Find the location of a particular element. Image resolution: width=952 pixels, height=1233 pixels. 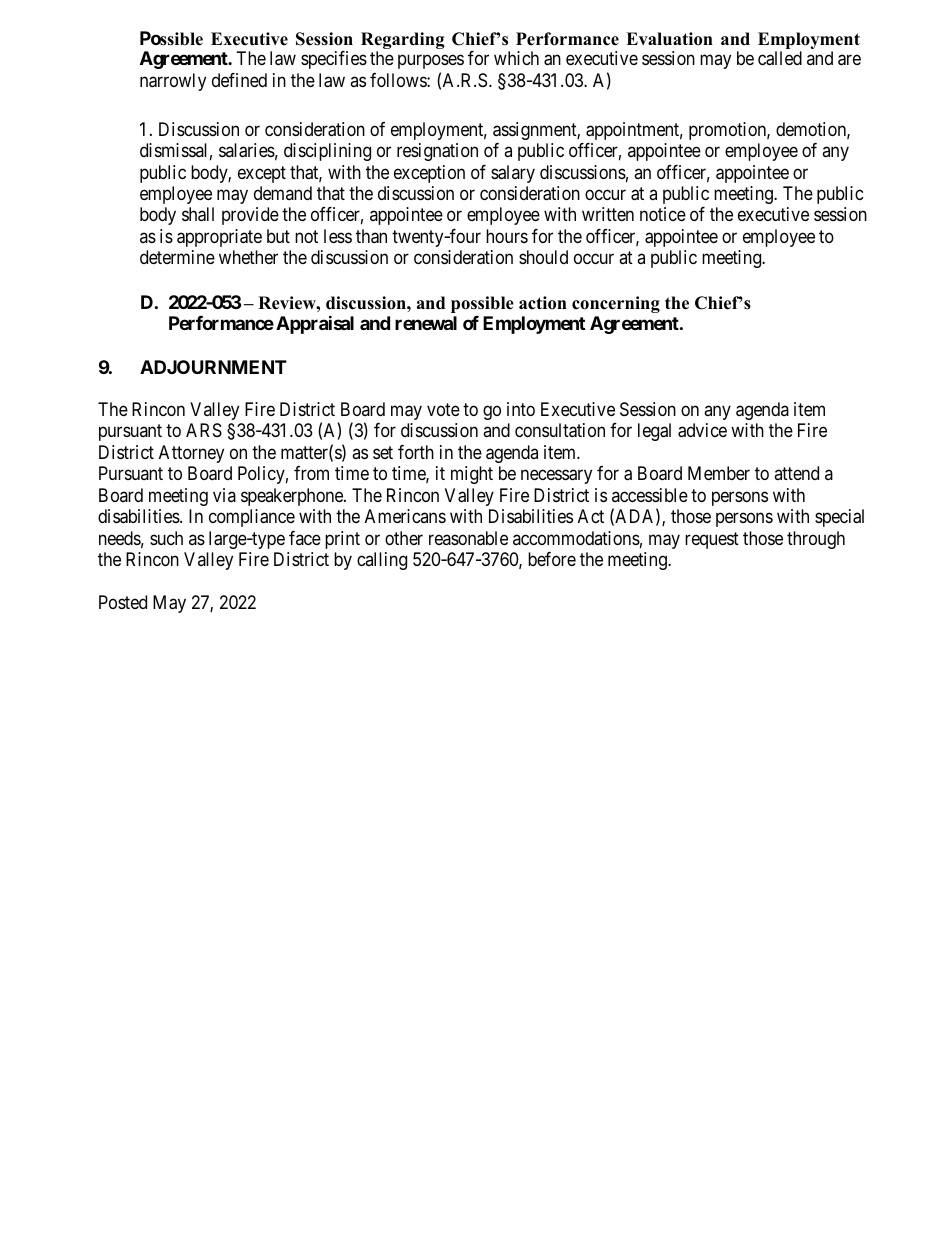

Posted is located at coordinates (123, 602).
